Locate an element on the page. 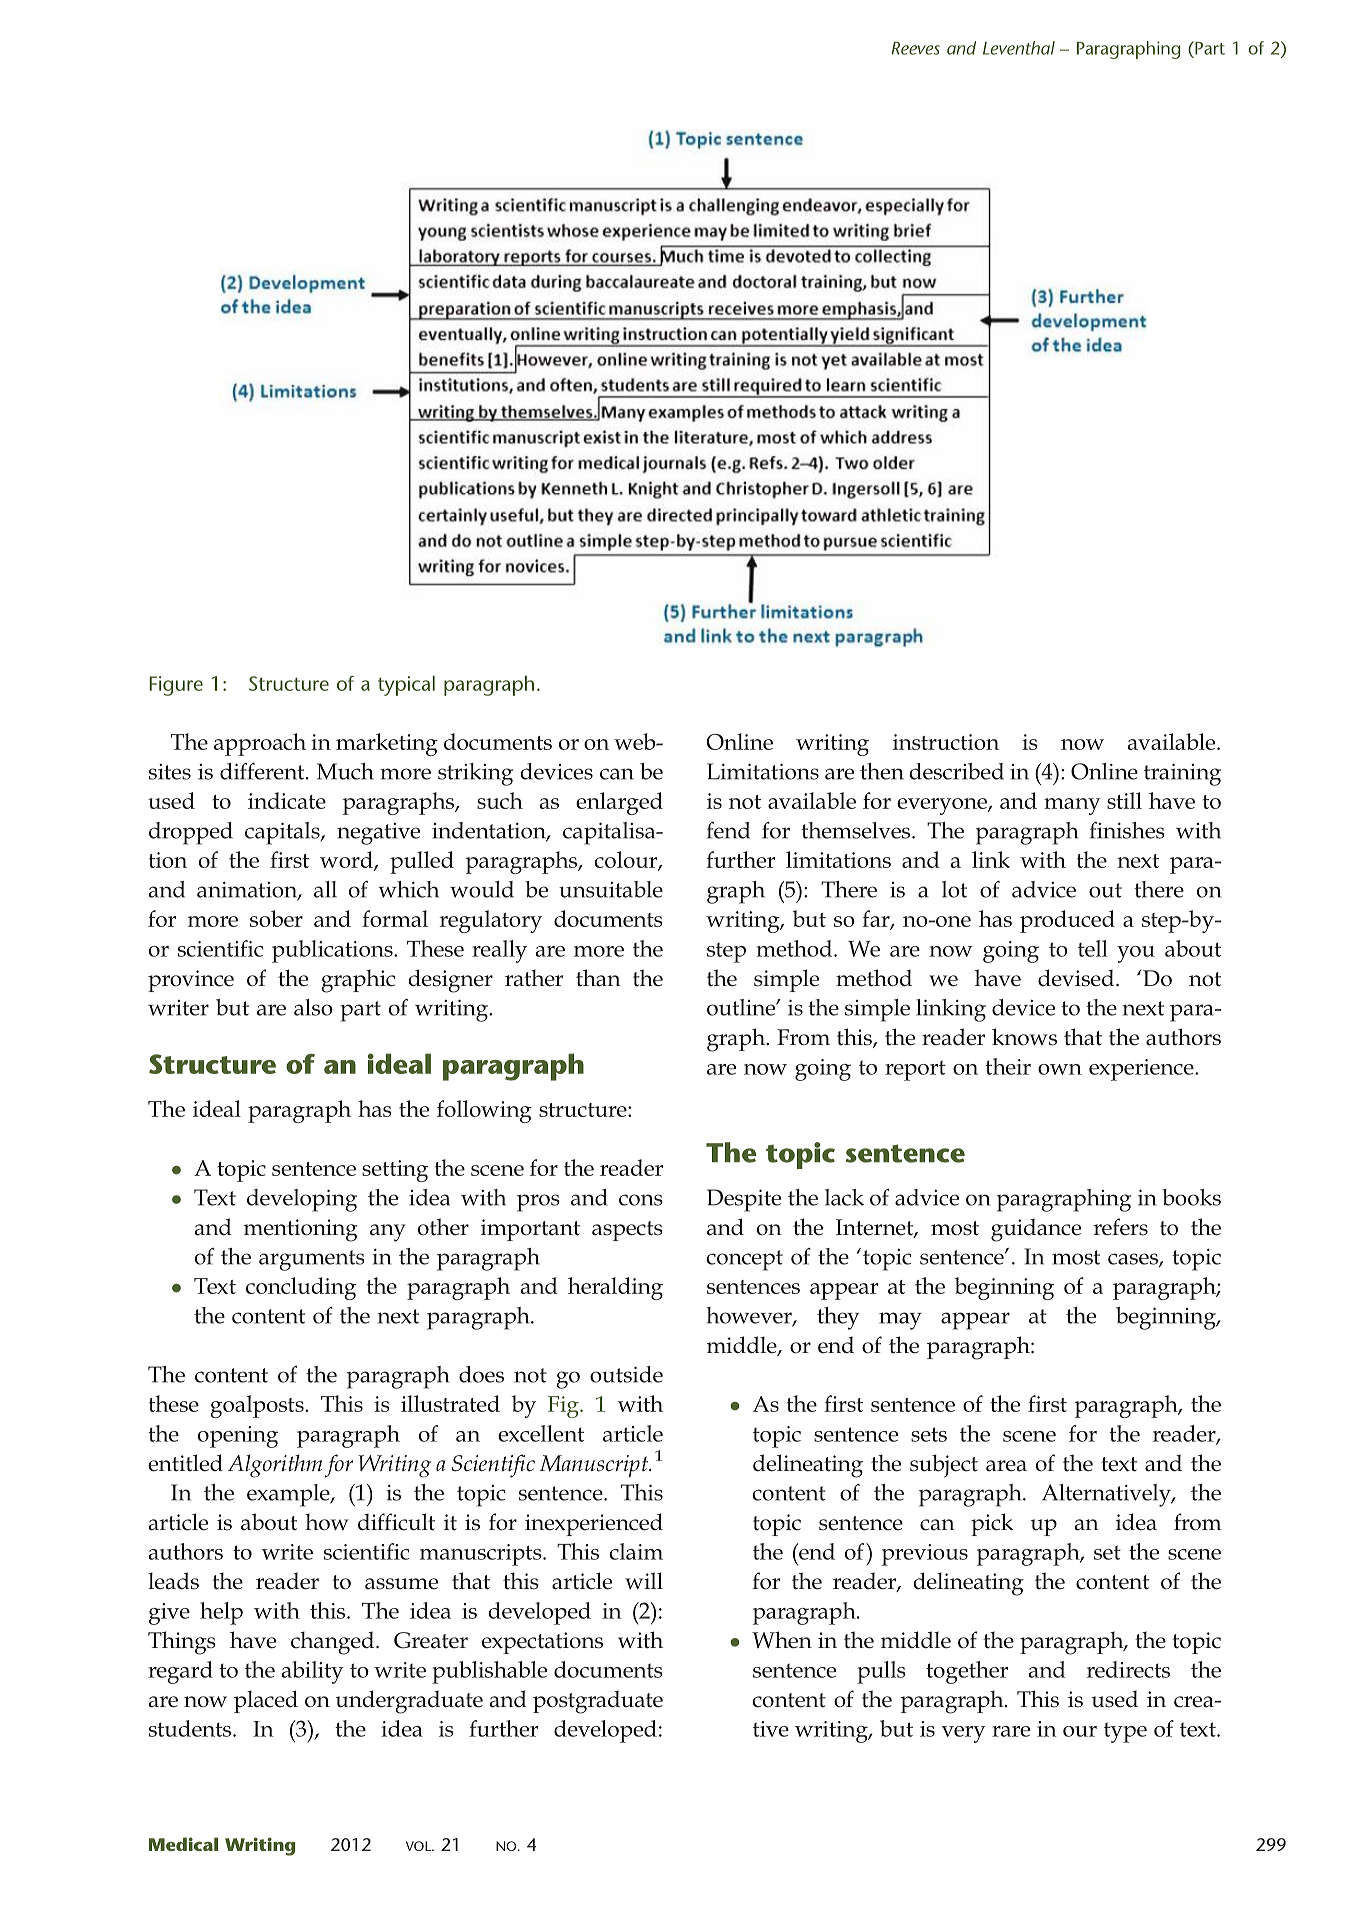 The image size is (1351, 1911). typical is located at coordinates (406, 686).
